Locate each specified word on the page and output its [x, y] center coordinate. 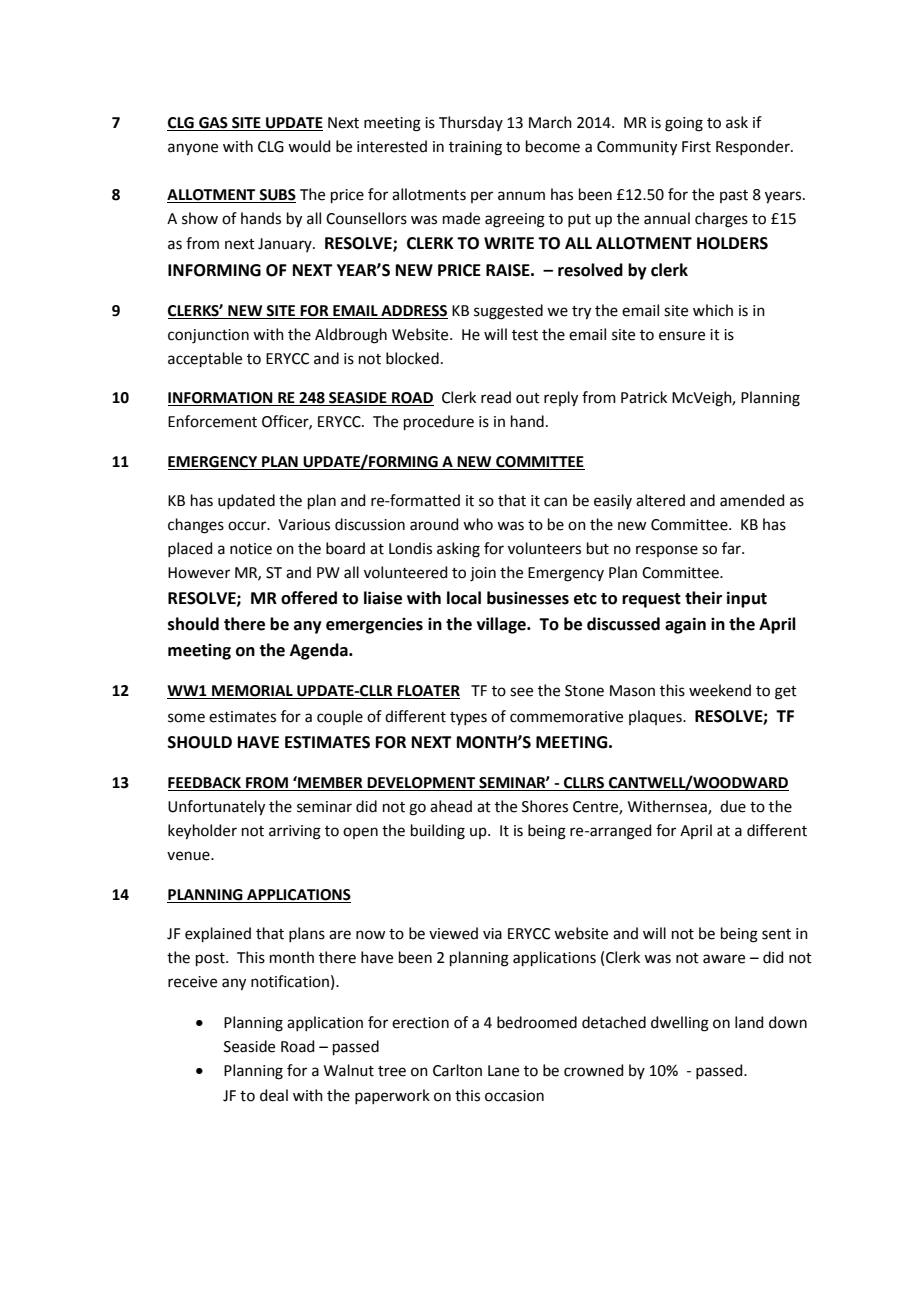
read [496, 397]
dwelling [680, 1024]
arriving [295, 832]
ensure [682, 336]
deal [274, 1095]
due [733, 806]
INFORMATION [221, 399]
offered [309, 598]
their [703, 598]
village [502, 625]
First [696, 147]
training [475, 148]
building [438, 832]
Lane [503, 1071]
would [309, 146]
